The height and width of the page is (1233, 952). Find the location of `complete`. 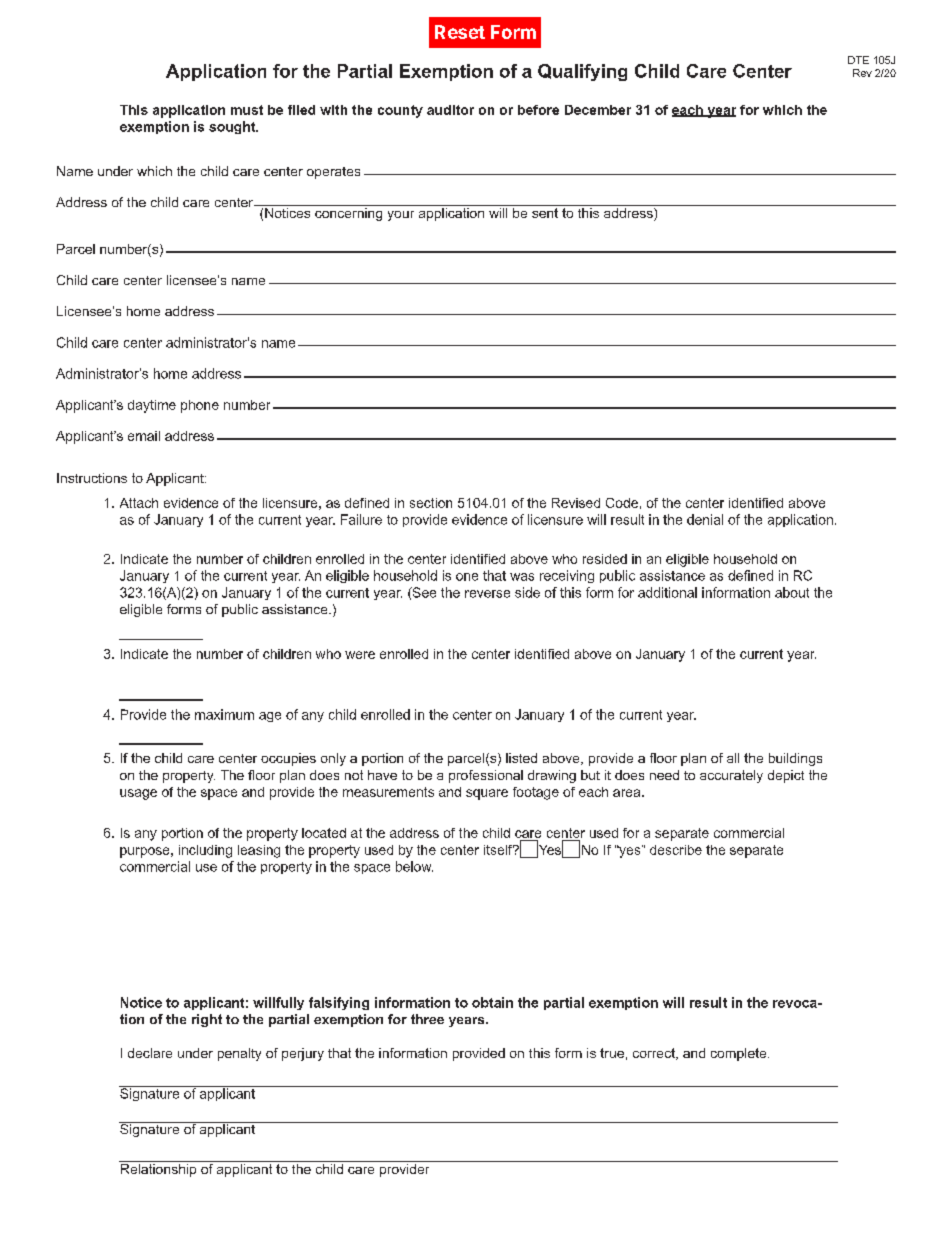

complete is located at coordinates (740, 1054).
